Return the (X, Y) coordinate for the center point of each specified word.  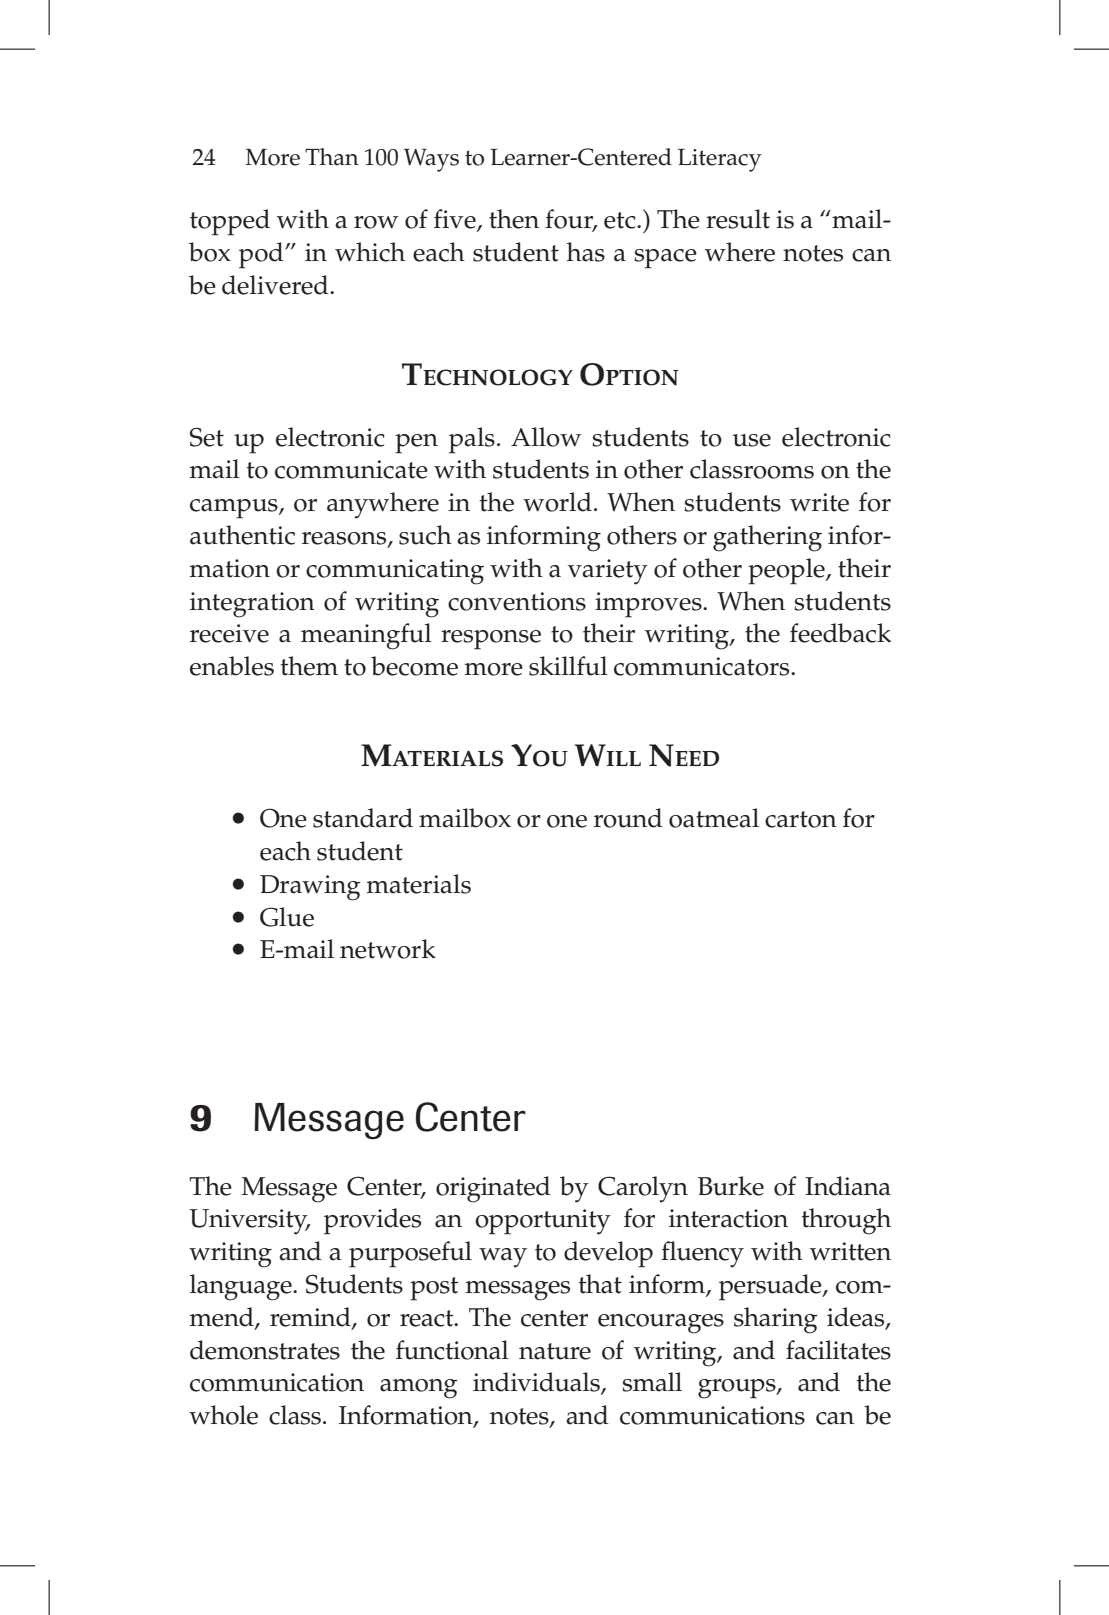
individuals (537, 1383)
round (628, 818)
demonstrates (265, 1350)
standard (363, 818)
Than (332, 157)
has (586, 252)
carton (801, 819)
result (738, 219)
